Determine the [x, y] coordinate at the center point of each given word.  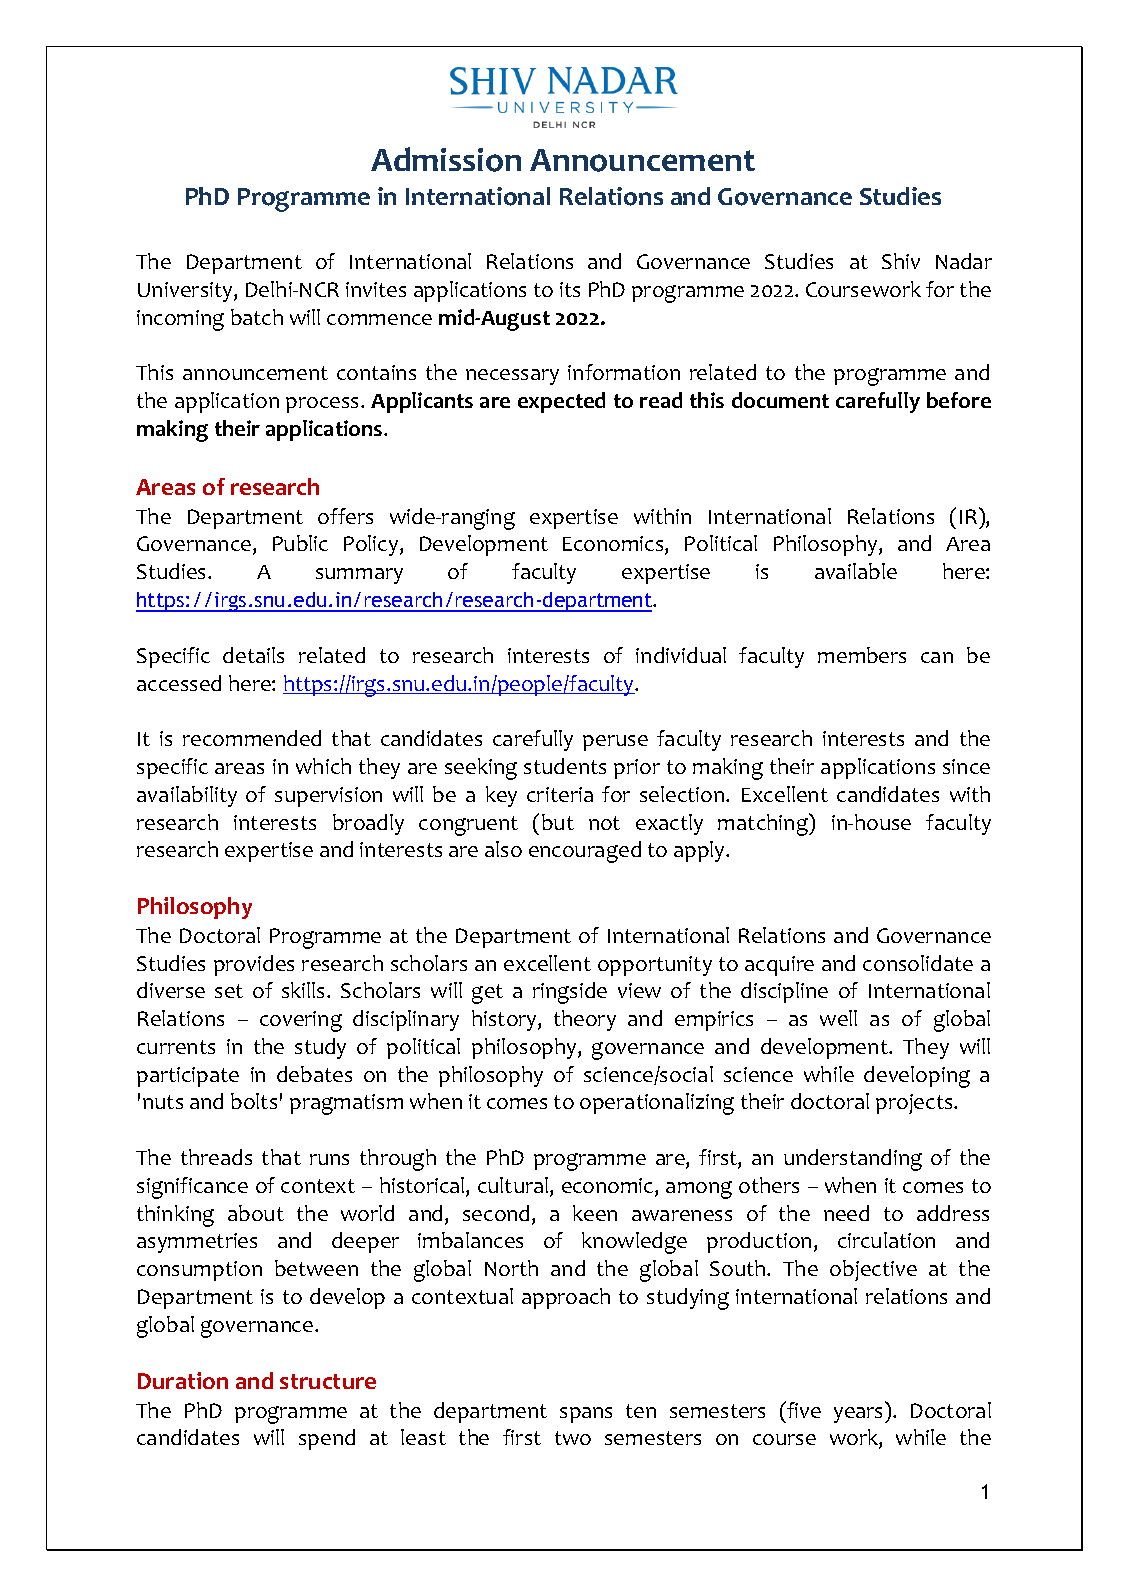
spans [586, 1415]
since [966, 766]
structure [328, 1381]
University [186, 292]
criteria [560, 794]
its [570, 289]
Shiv [901, 261]
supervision [328, 797]
